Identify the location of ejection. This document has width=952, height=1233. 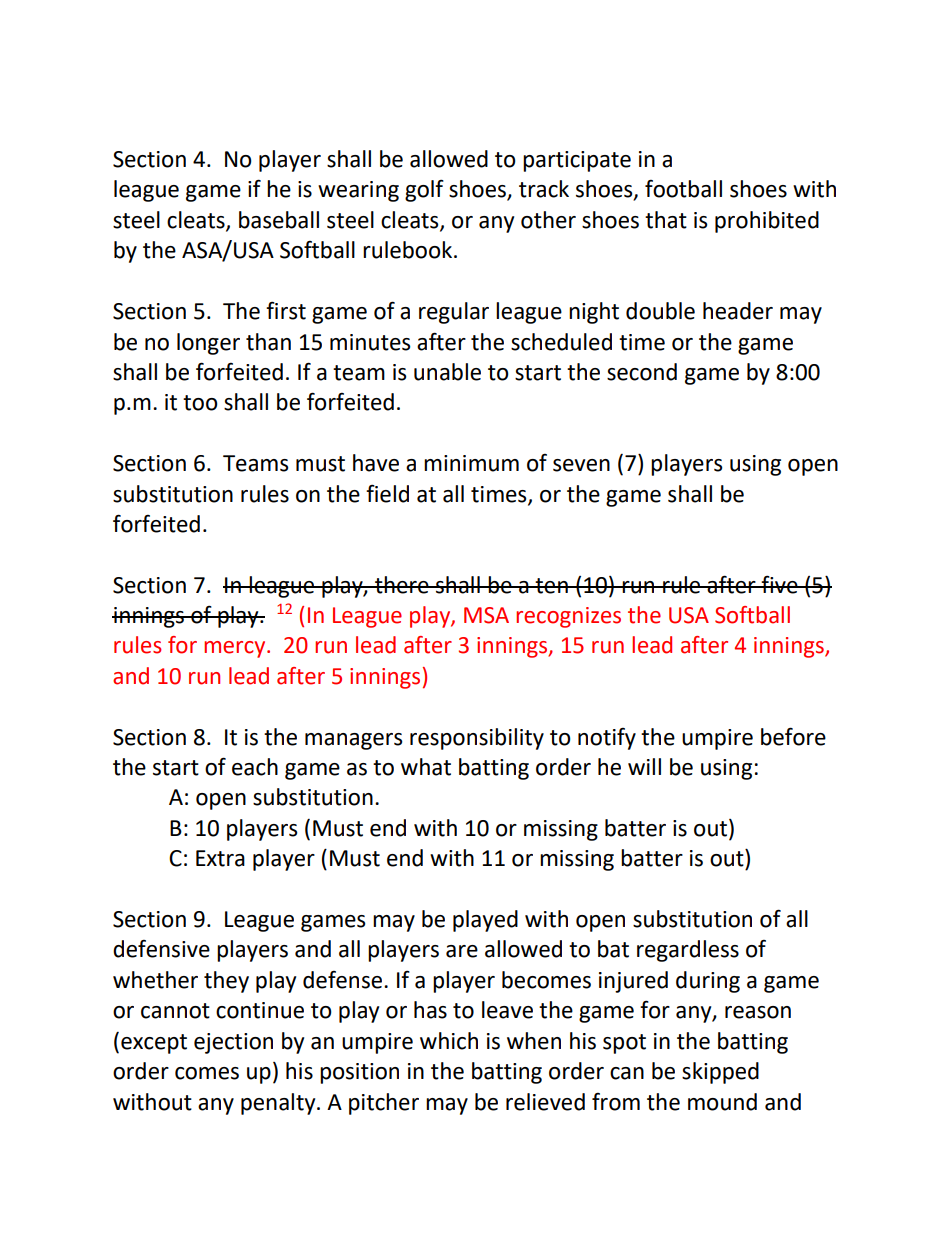
(233, 1043).
